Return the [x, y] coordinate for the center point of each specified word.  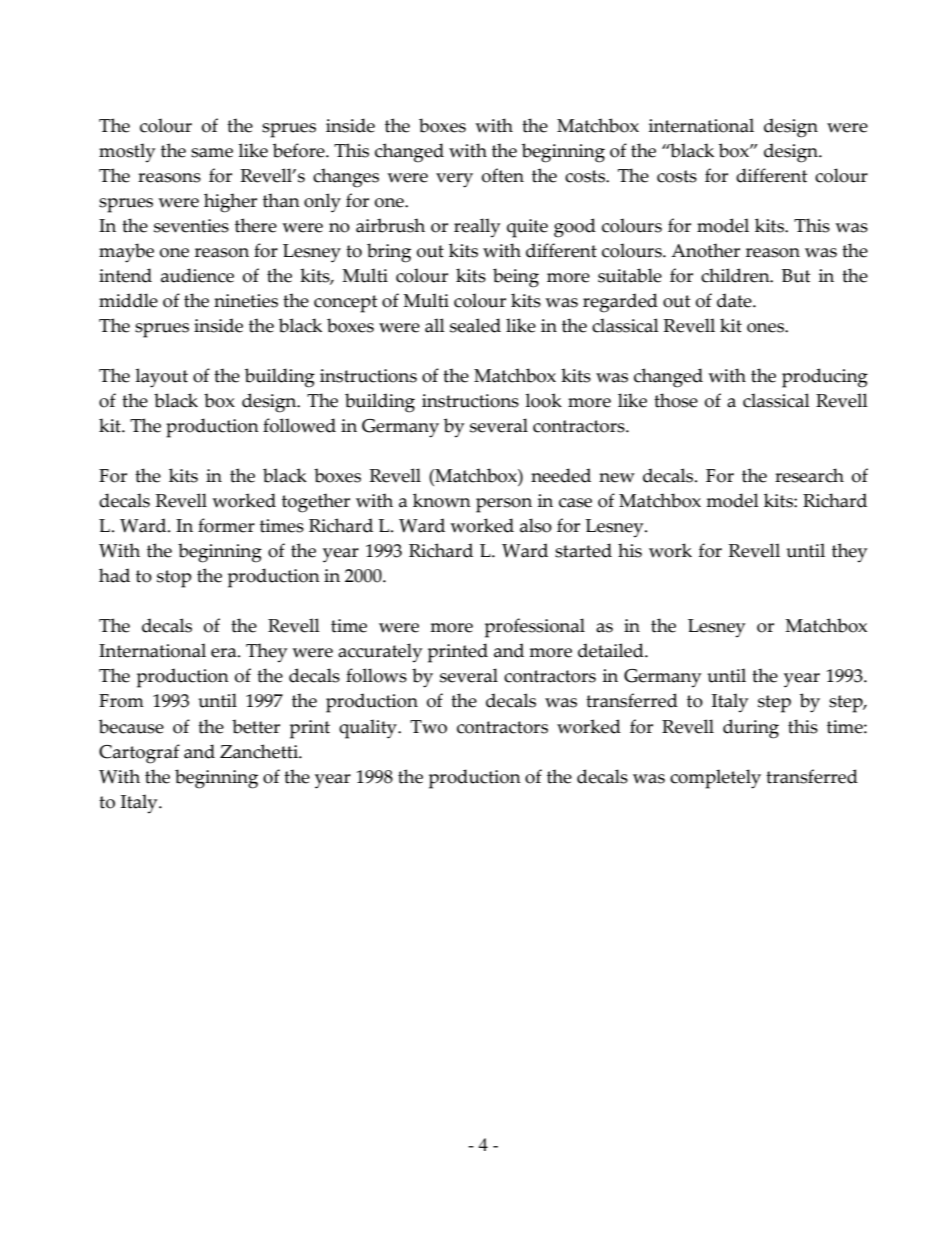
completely [715, 779]
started [583, 550]
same [212, 153]
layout [161, 378]
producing [825, 378]
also [536, 525]
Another [705, 250]
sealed [475, 325]
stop [174, 579]
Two [428, 727]
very [454, 180]
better [256, 726]
